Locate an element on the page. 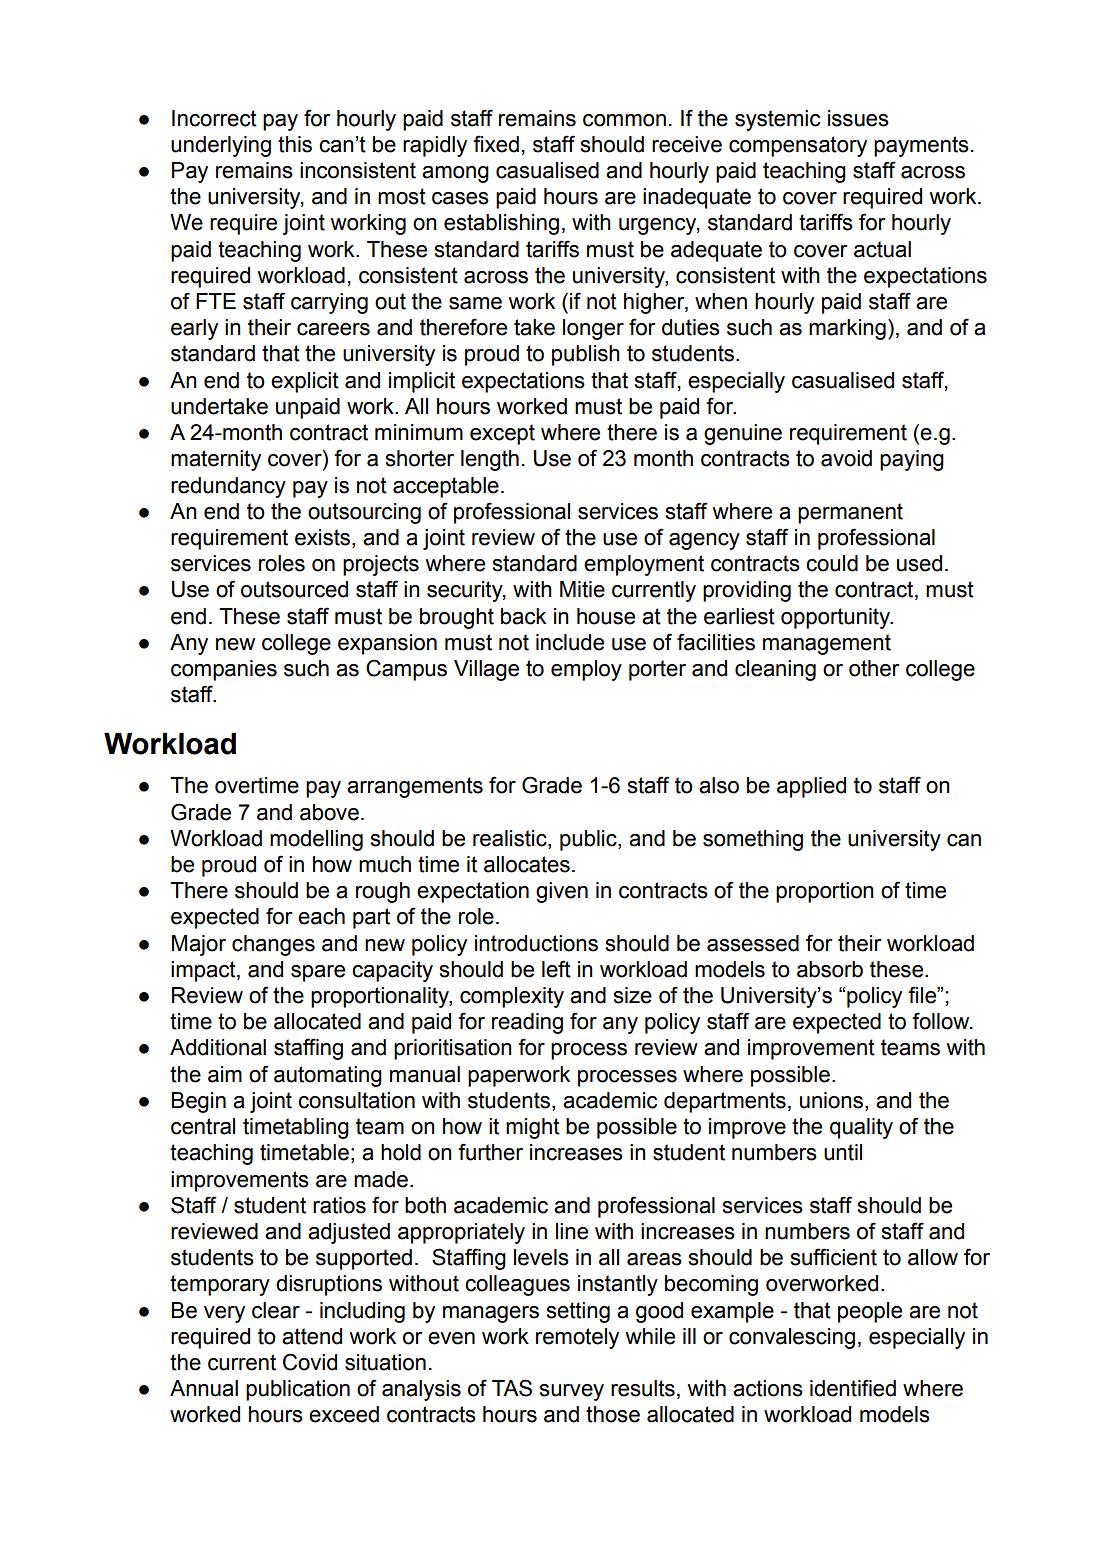  Covid is located at coordinates (310, 1362).
